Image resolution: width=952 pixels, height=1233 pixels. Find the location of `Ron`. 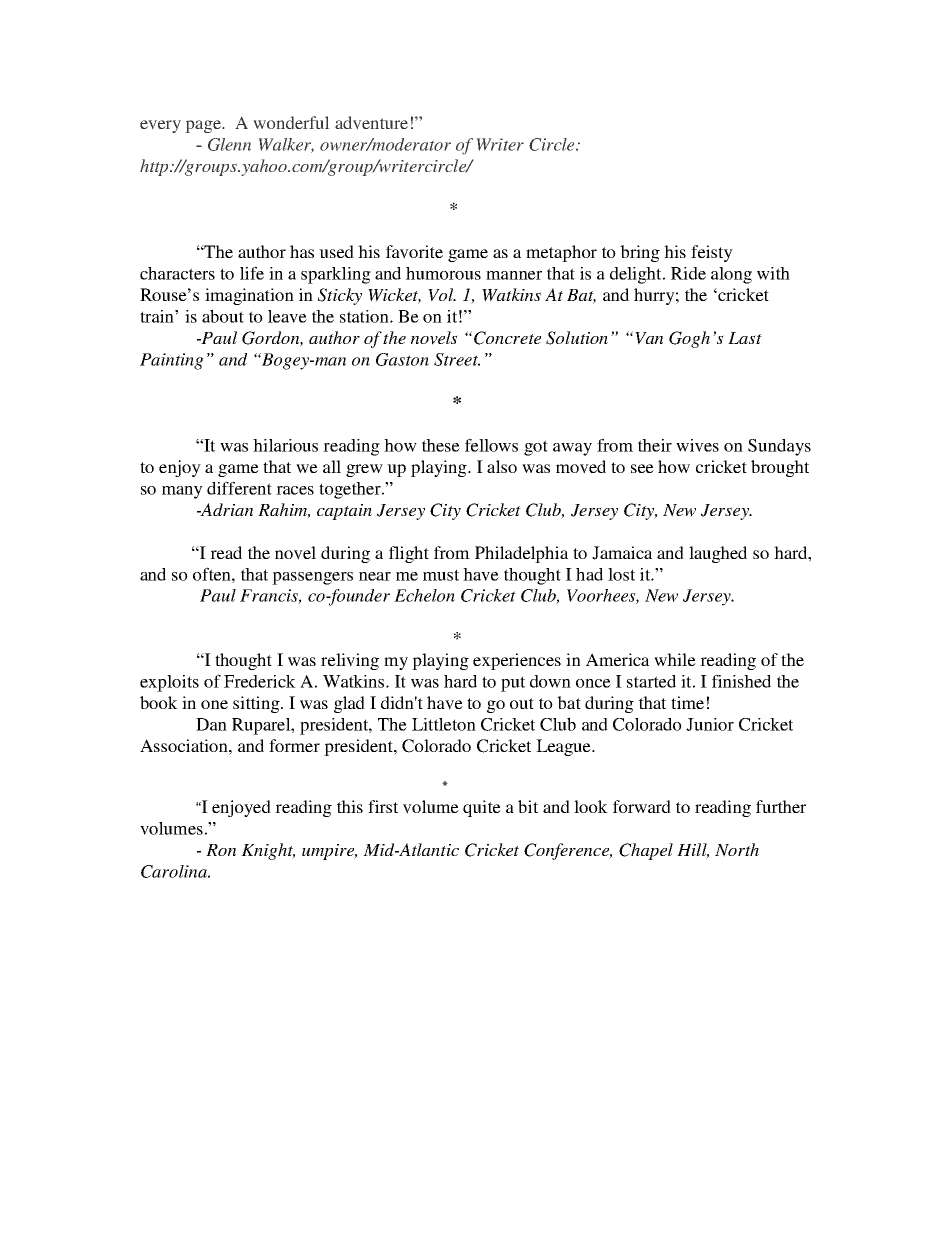

Ron is located at coordinates (221, 850).
